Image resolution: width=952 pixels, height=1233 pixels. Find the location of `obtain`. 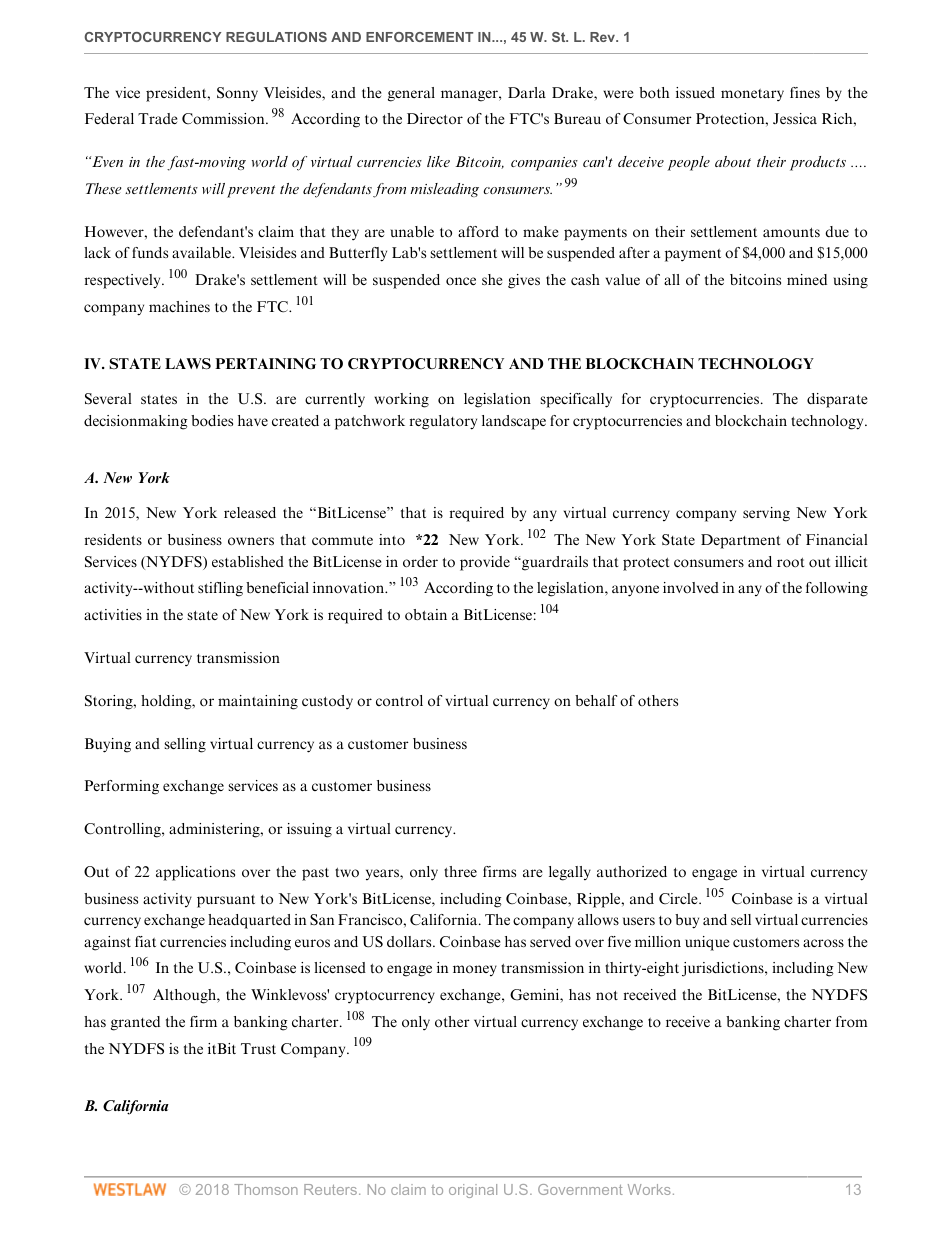

obtain is located at coordinates (426, 615).
